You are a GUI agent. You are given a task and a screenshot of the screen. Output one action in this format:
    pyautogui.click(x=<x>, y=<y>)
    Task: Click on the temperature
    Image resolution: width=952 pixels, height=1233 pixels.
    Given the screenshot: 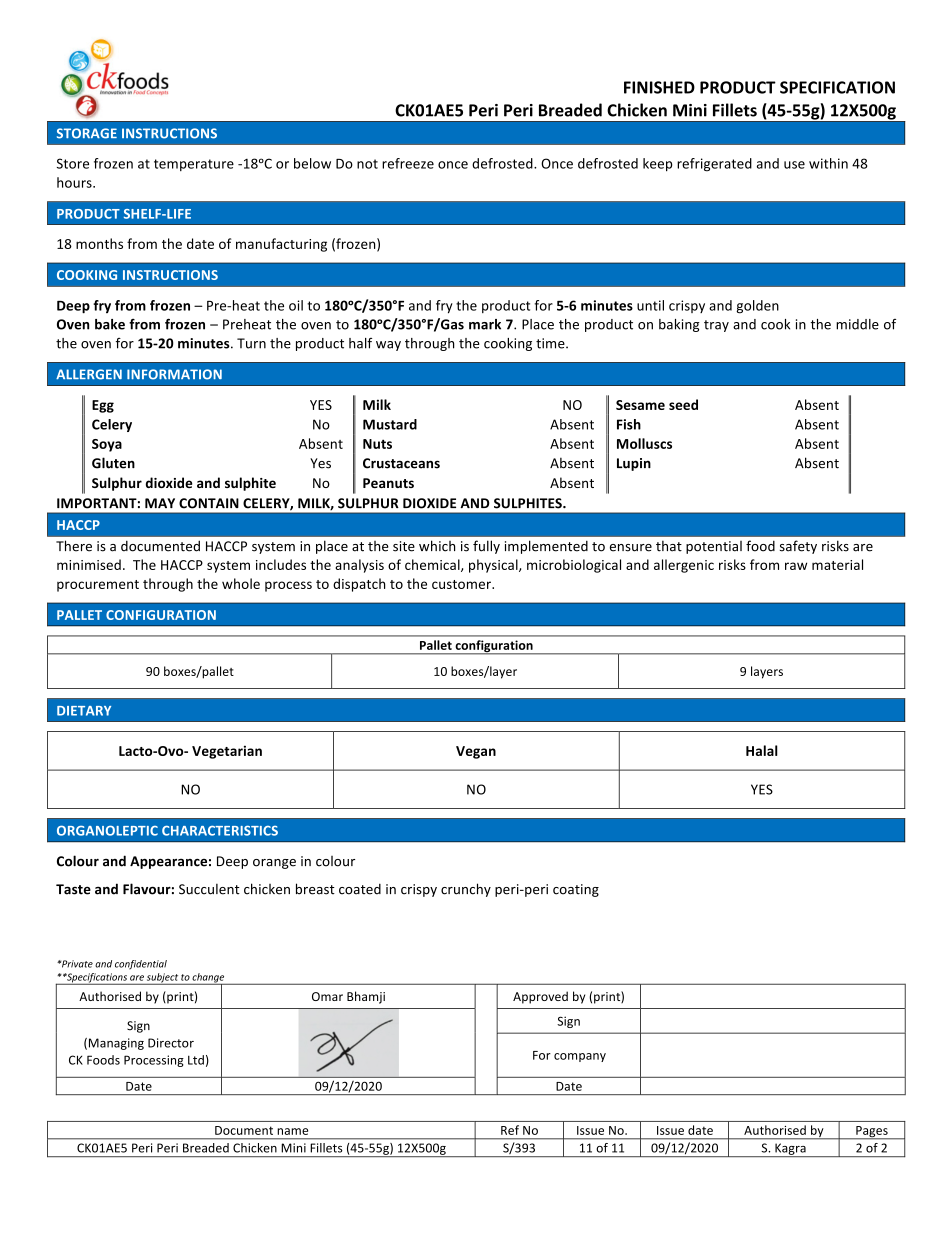 What is the action you would take?
    pyautogui.click(x=194, y=165)
